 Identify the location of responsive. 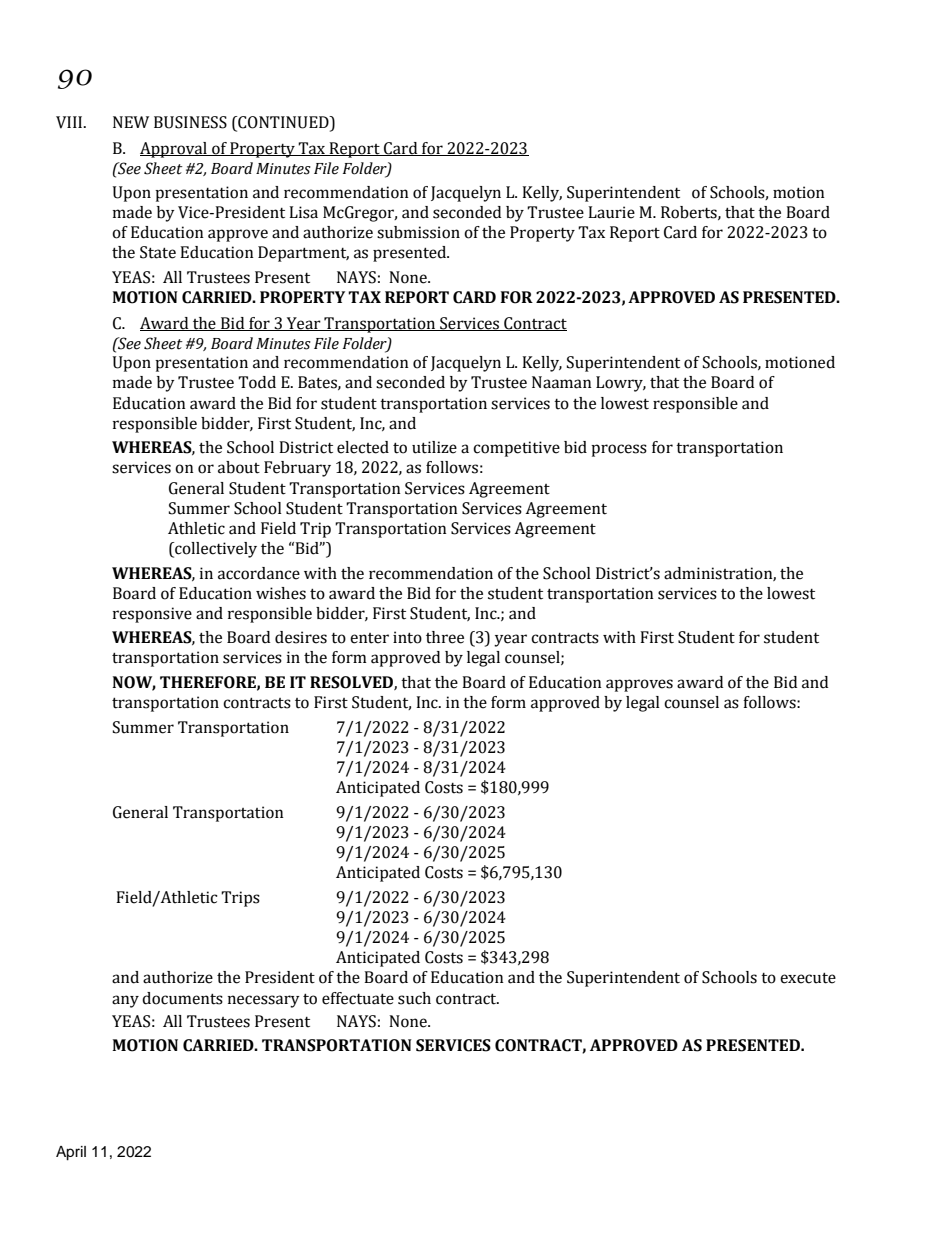
(152, 615).
